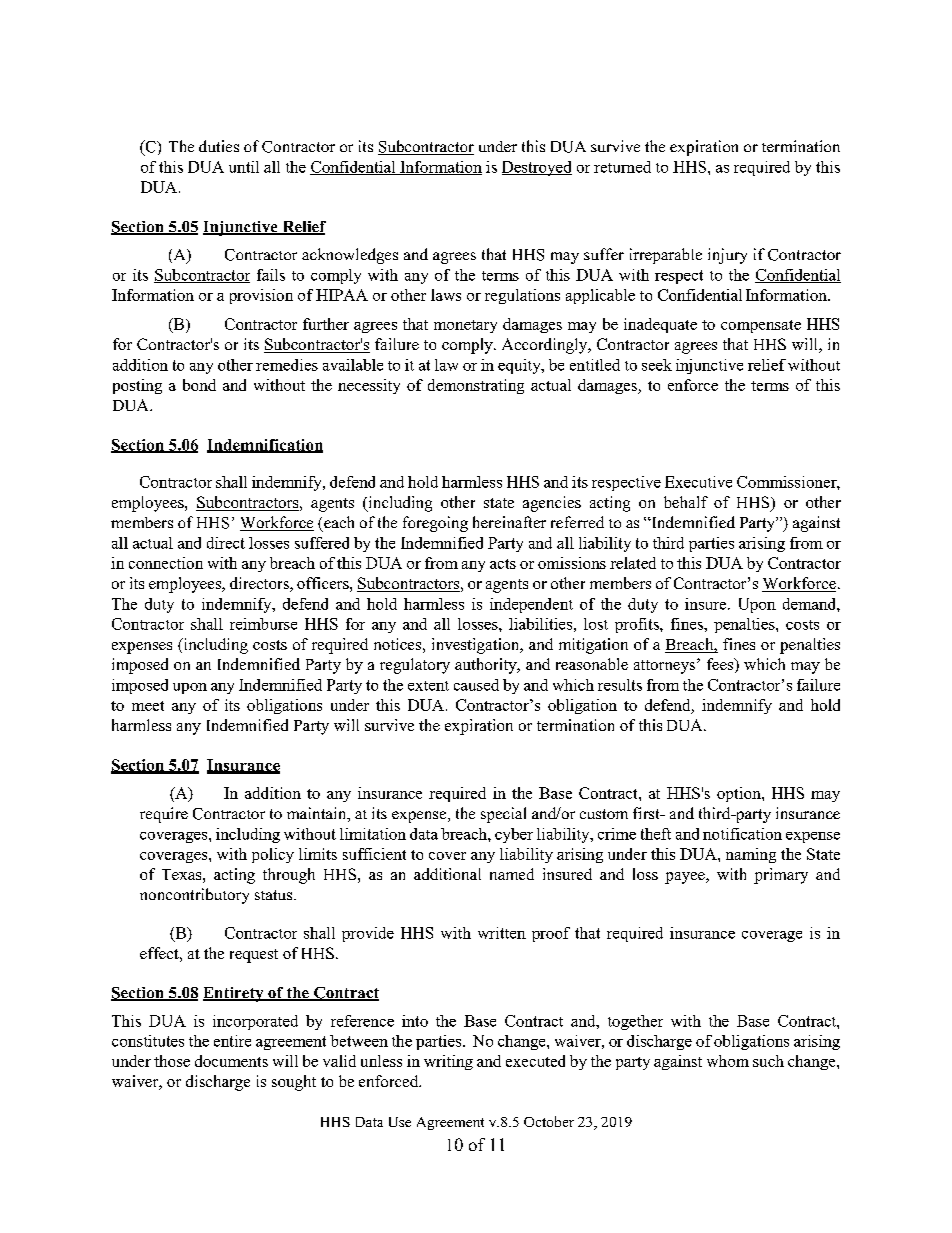 The height and width of the page is (1233, 952). What do you see at coordinates (244, 167) in the page?
I see `until` at bounding box center [244, 167].
